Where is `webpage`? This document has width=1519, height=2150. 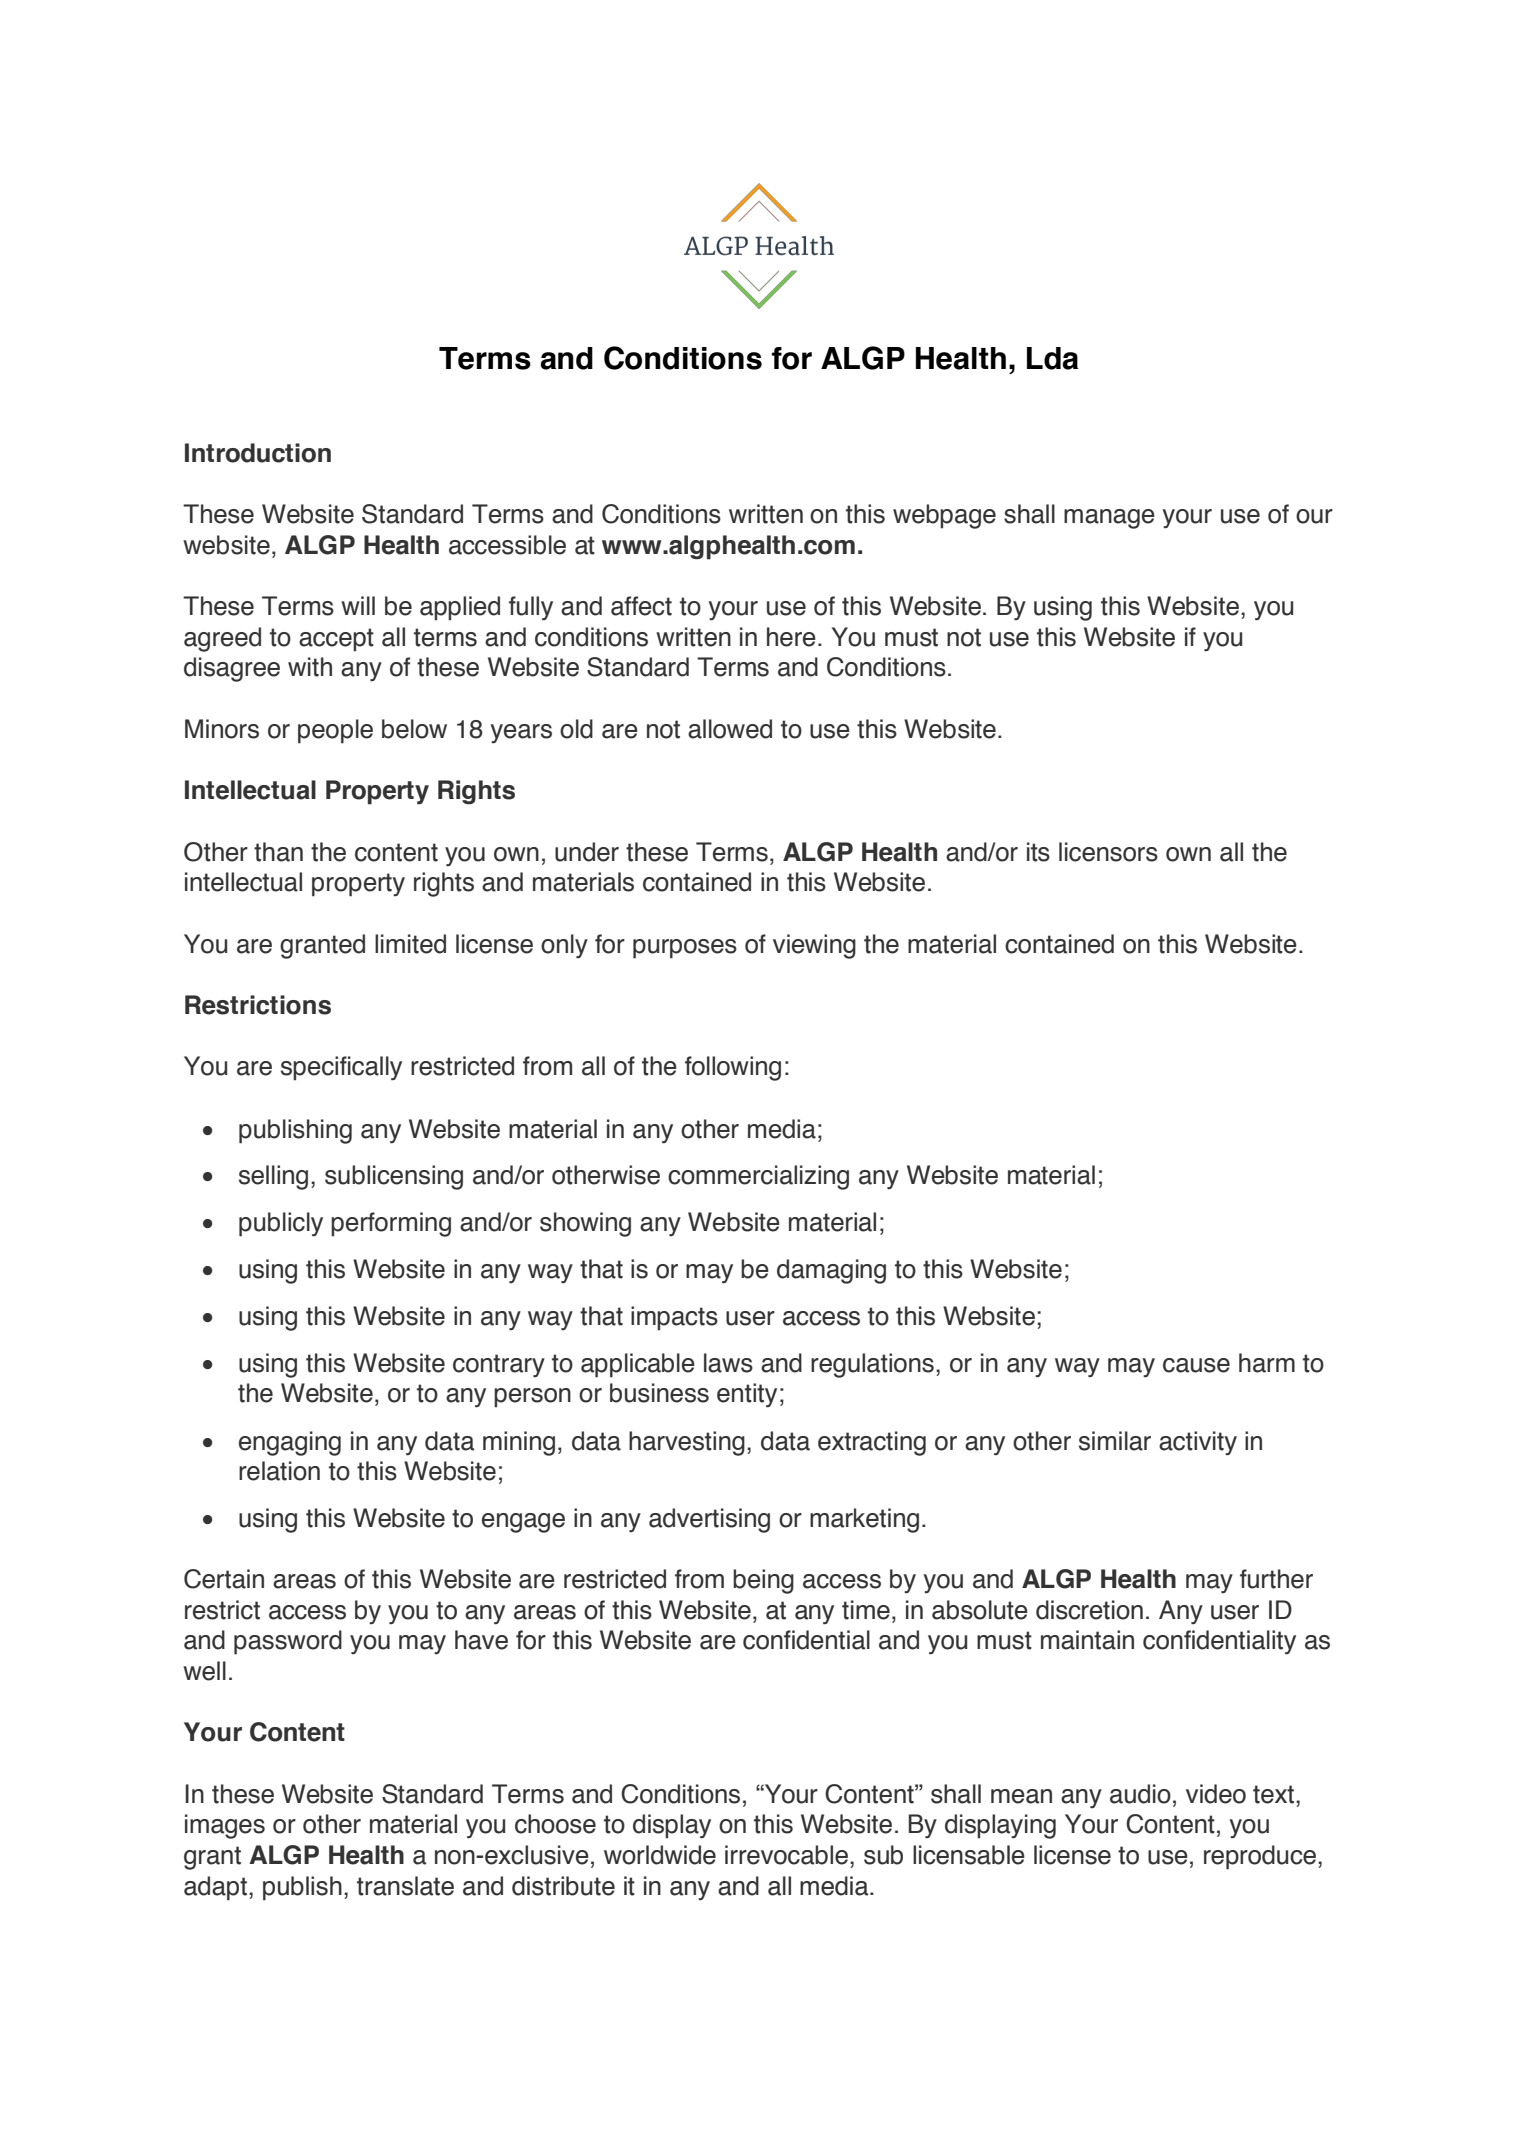
webpage is located at coordinates (944, 516).
